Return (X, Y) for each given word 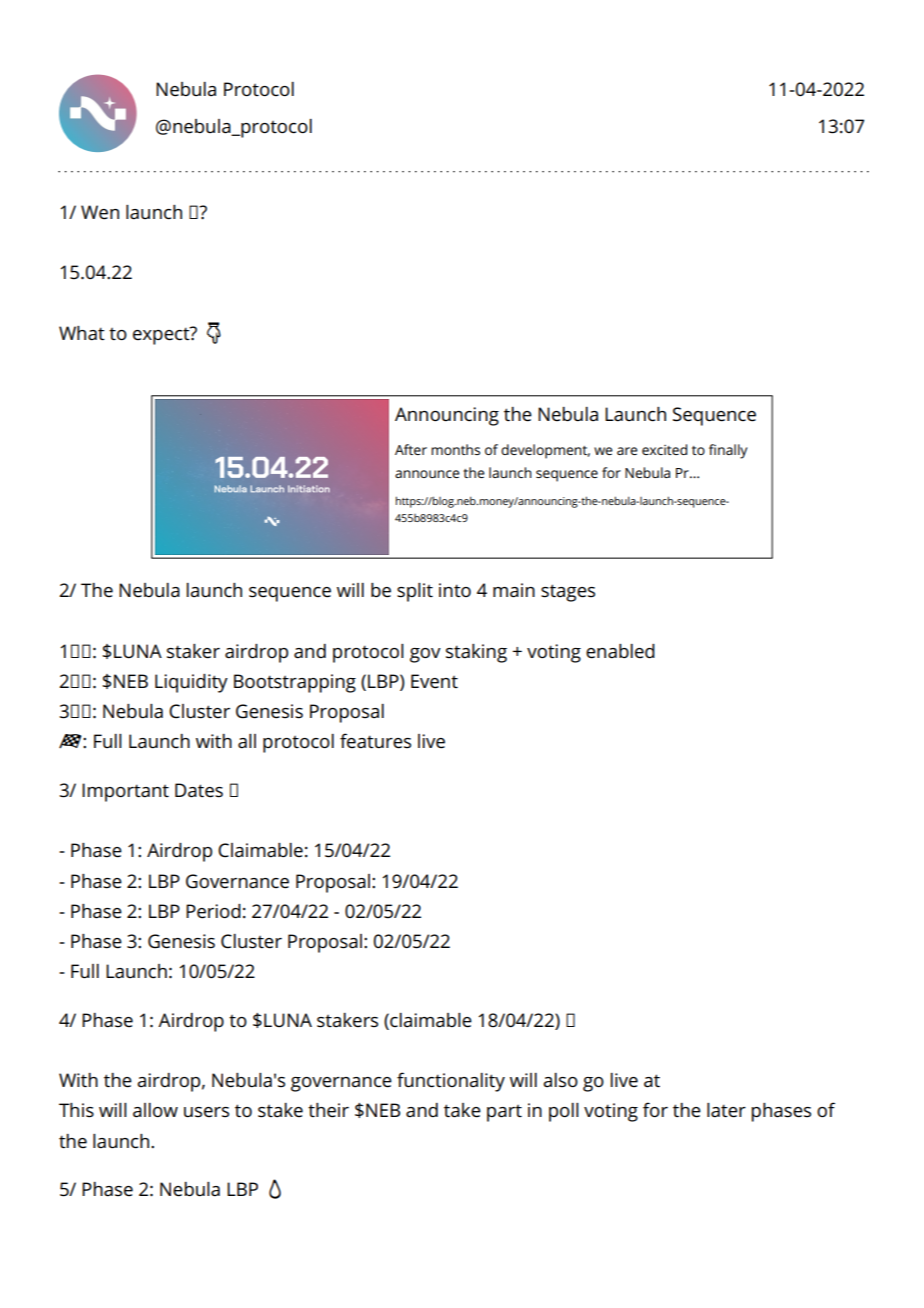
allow (155, 1110)
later (726, 1110)
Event (434, 681)
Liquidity (191, 683)
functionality (451, 1082)
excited (664, 449)
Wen (100, 212)
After (411, 449)
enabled (620, 651)
